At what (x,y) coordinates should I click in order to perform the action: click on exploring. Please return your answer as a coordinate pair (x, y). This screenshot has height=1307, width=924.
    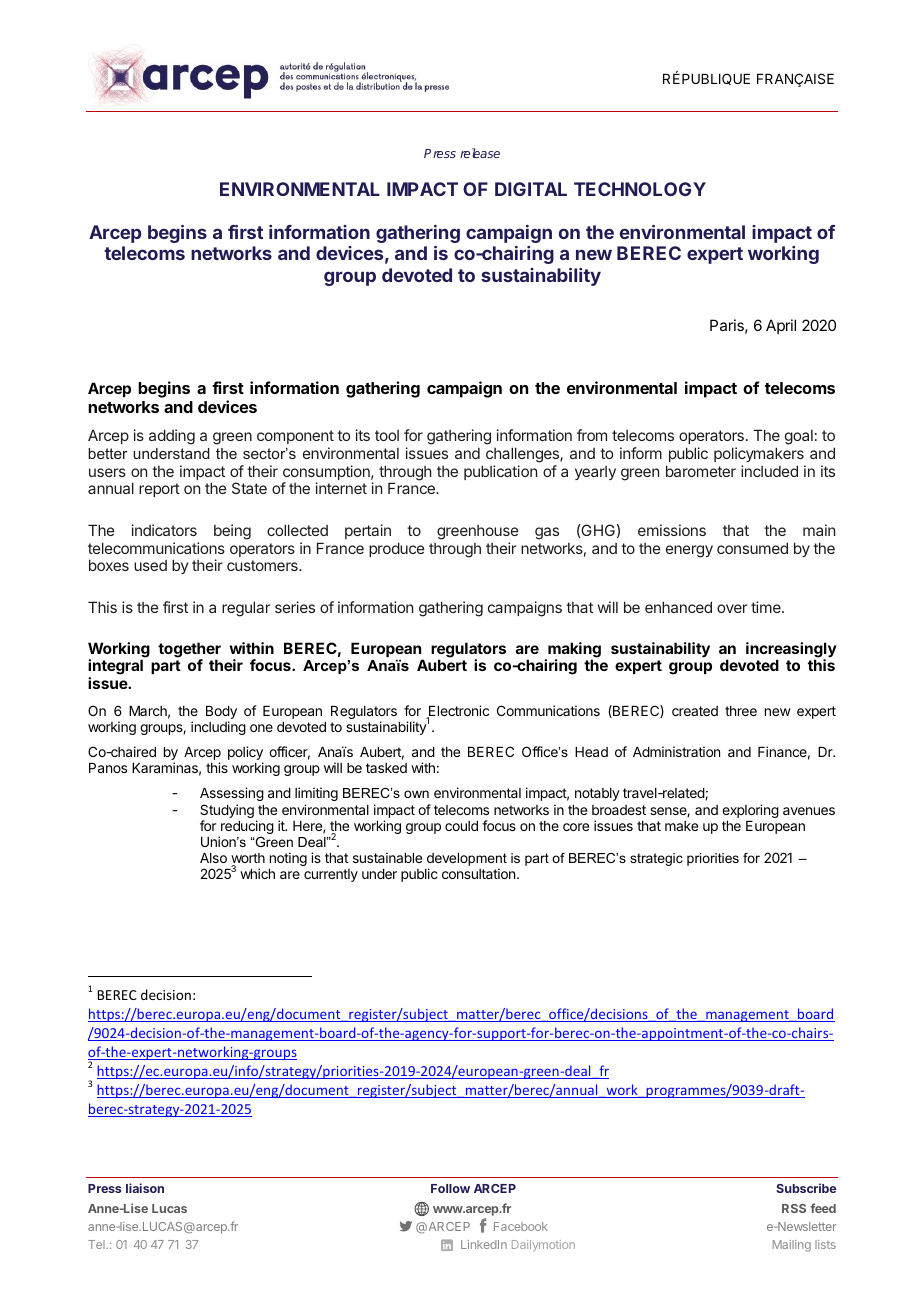
    Looking at the image, I should click on (750, 811).
